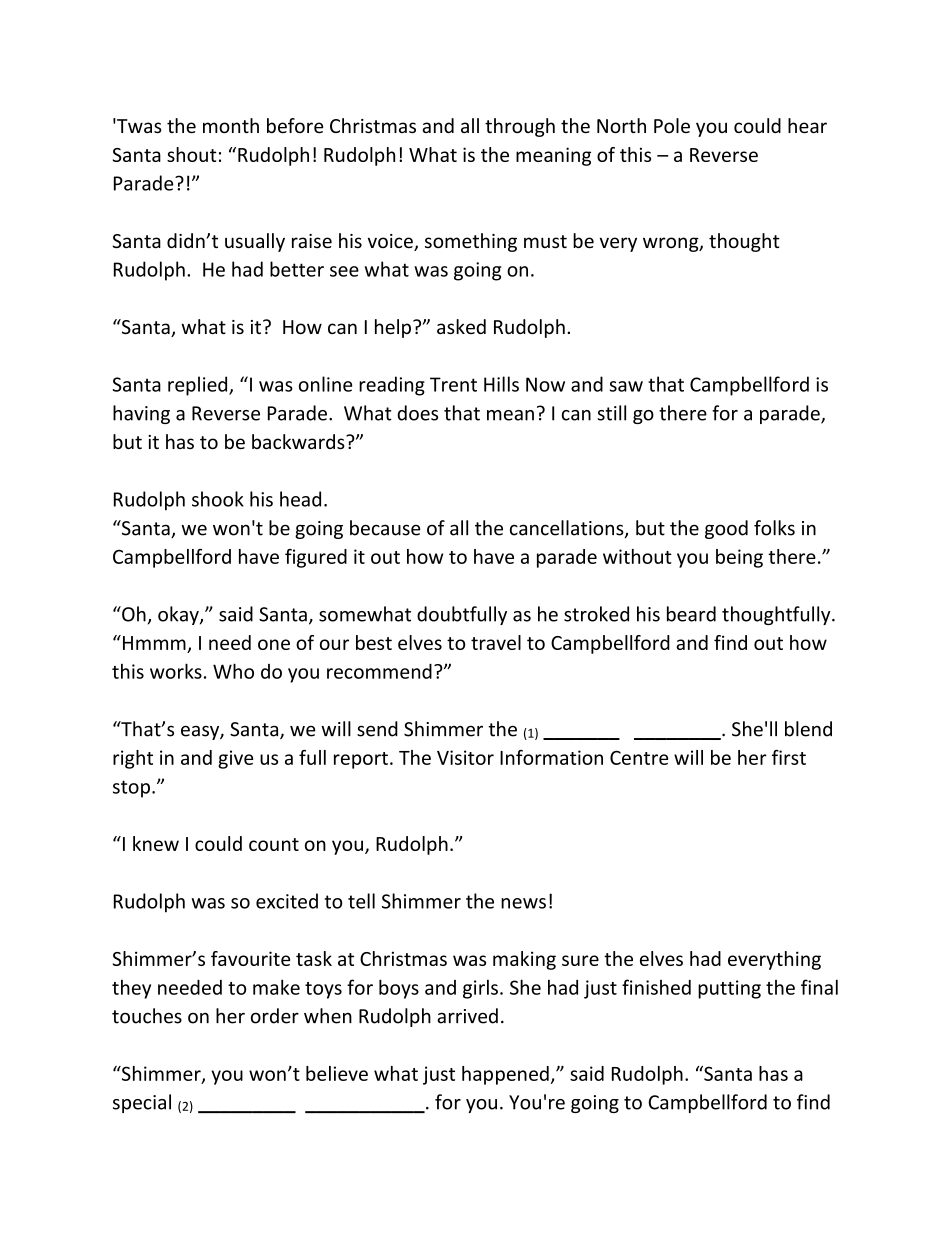 This document has width=952, height=1233. What do you see at coordinates (192, 154) in the document?
I see `shout` at bounding box center [192, 154].
